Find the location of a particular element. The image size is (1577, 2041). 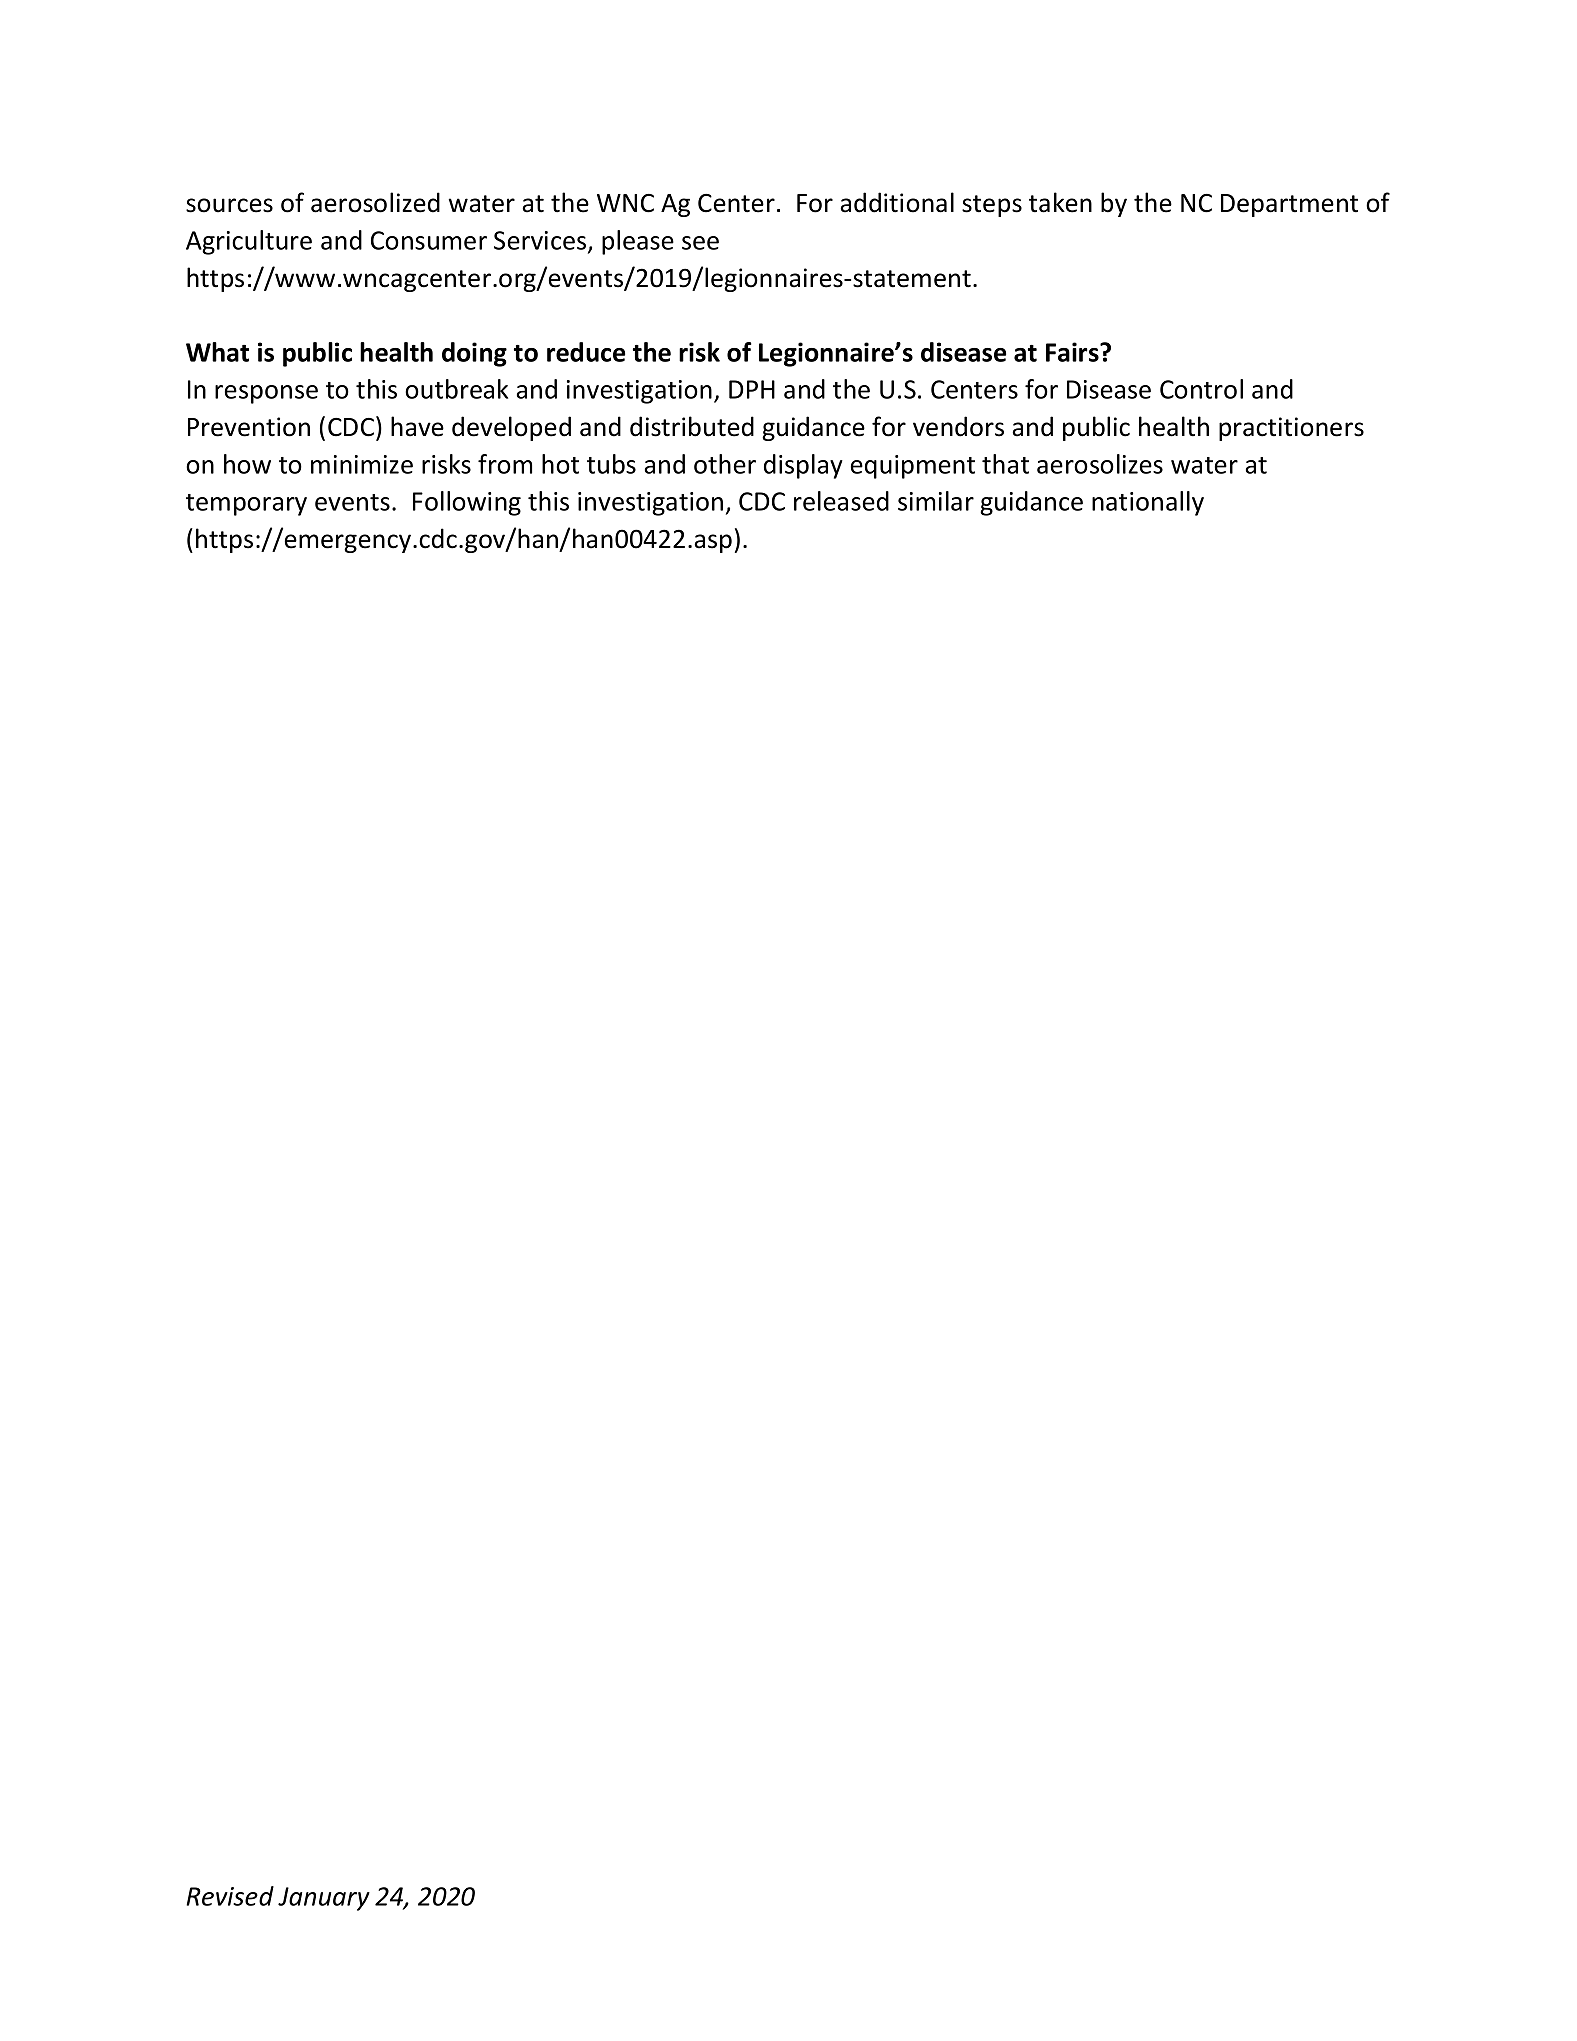

nationally is located at coordinates (1148, 503).
